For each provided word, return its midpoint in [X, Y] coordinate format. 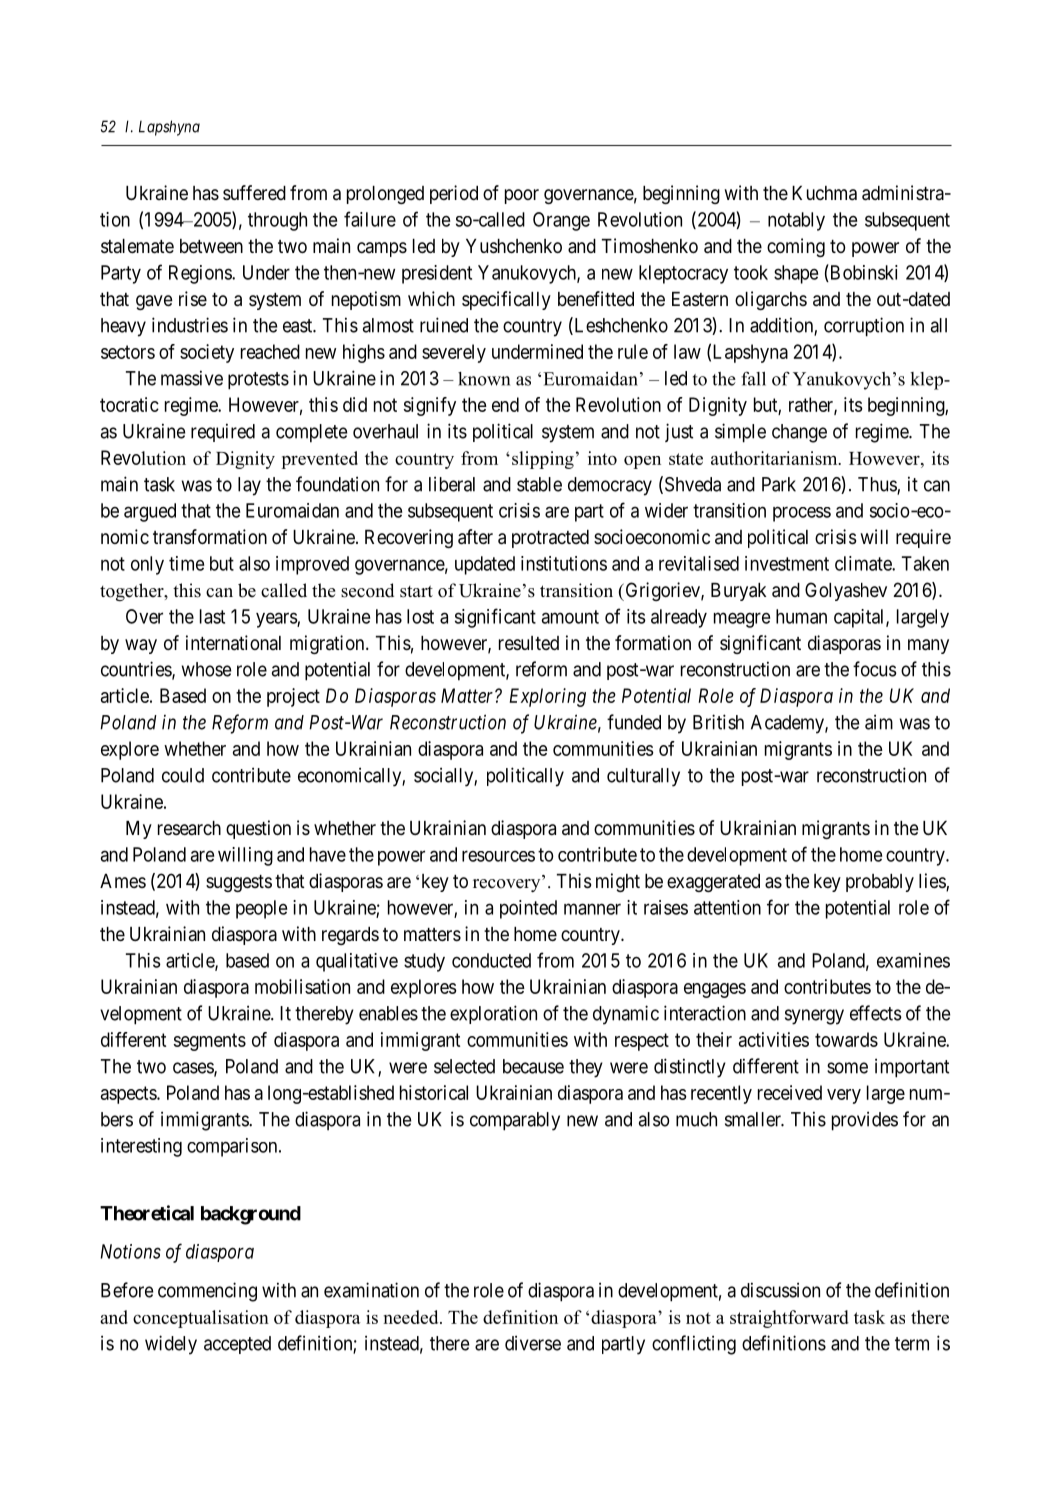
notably [796, 221]
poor [522, 196]
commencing [207, 1292]
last [212, 616]
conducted [491, 960]
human [801, 616]
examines [913, 960]
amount [570, 617]
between [211, 246]
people [261, 909]
